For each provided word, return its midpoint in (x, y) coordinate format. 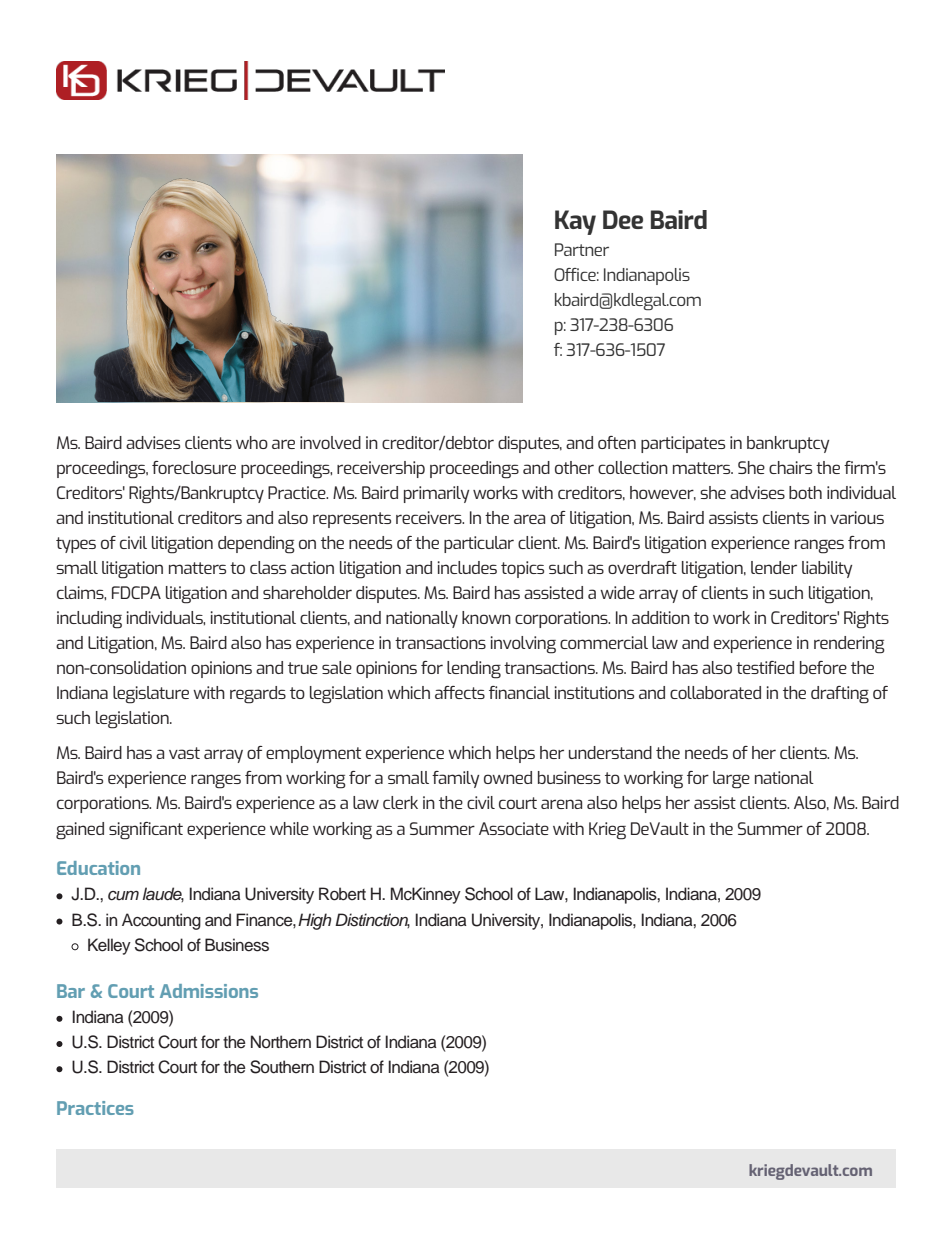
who (252, 442)
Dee (623, 219)
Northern (281, 1042)
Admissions (209, 991)
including (89, 620)
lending (474, 670)
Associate (514, 828)
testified (765, 667)
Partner (582, 249)
